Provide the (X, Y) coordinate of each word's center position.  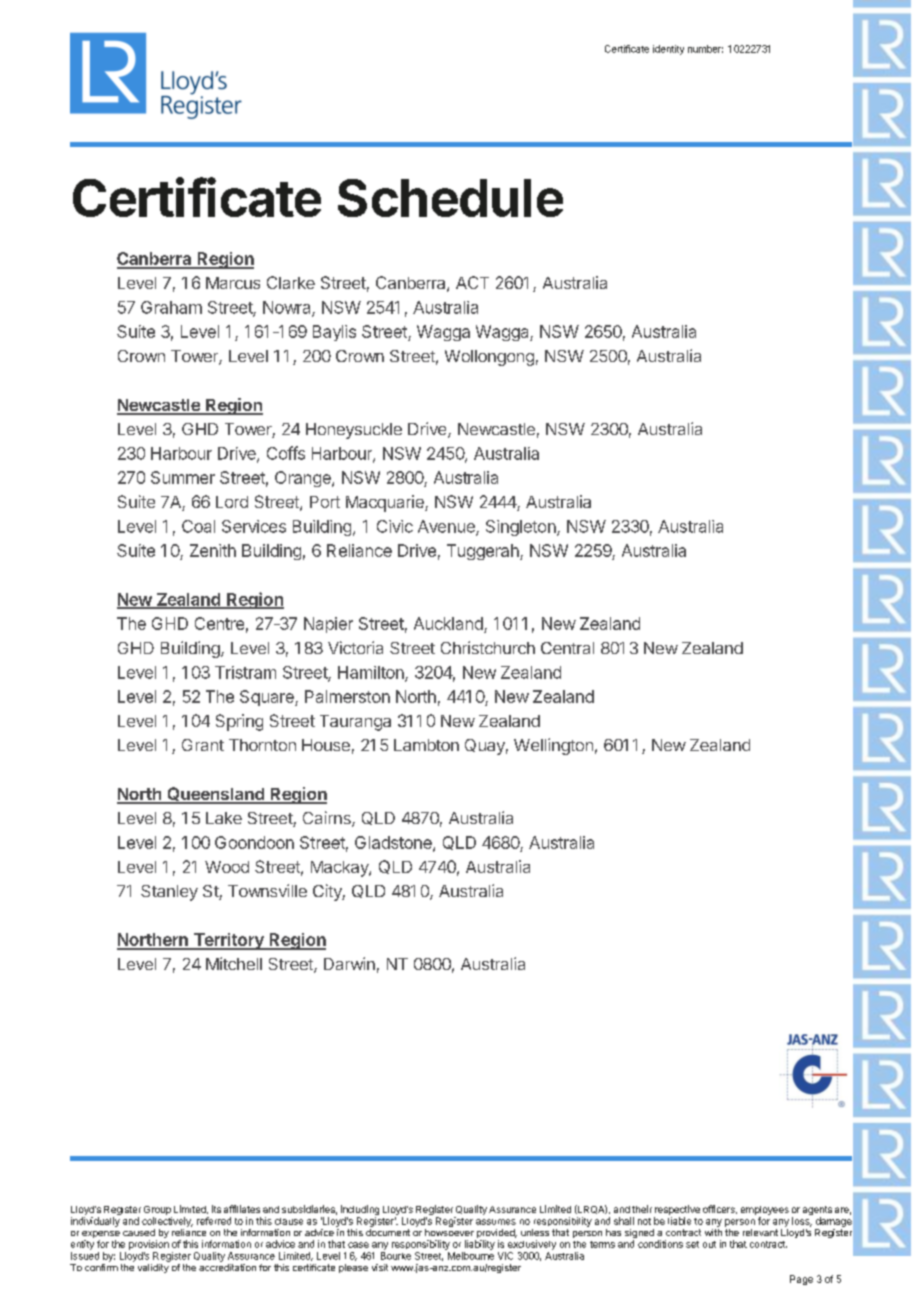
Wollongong (489, 358)
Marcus (233, 283)
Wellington (553, 746)
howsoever (449, 1232)
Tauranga (355, 723)
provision (149, 1245)
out (709, 1244)
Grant (203, 745)
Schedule (450, 198)
